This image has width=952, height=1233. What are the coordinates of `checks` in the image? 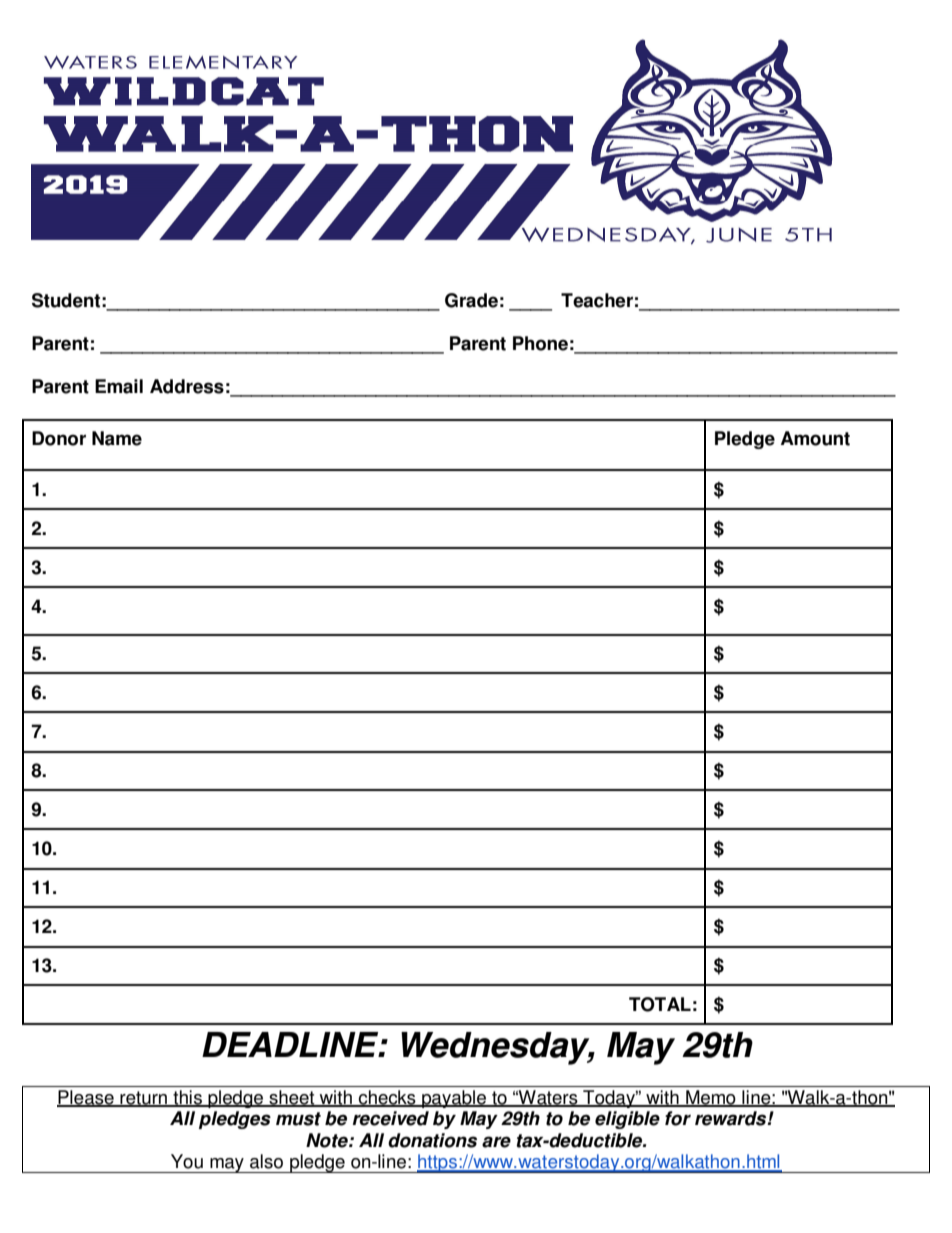 It's located at (387, 1098).
